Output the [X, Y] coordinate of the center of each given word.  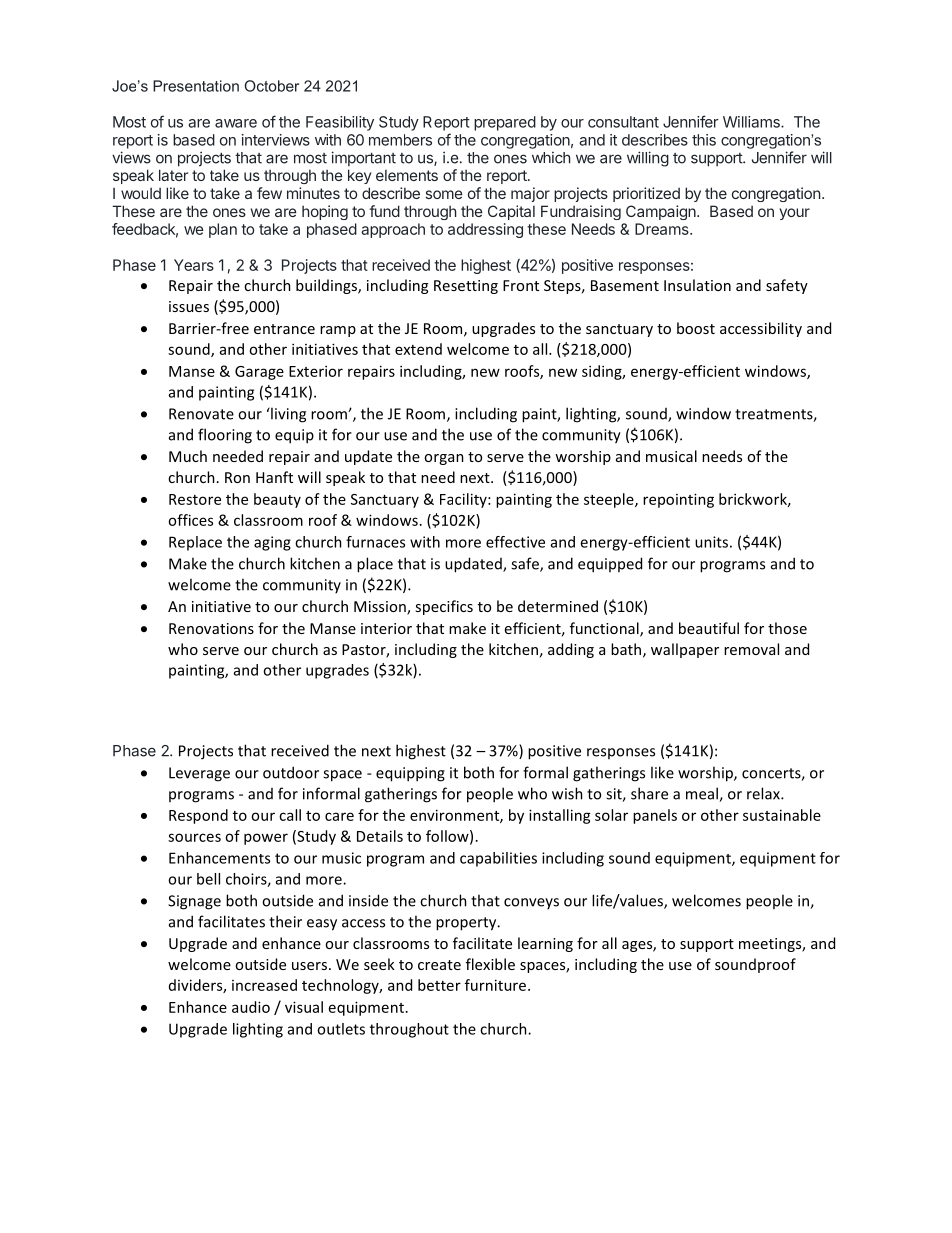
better [439, 985]
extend [418, 349]
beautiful [709, 628]
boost [696, 328]
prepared [505, 123]
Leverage [199, 774]
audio [251, 1007]
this [704, 140]
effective [515, 542]
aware [236, 123]
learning [545, 944]
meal [703, 794]
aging [272, 543]
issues [189, 306]
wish [567, 793]
